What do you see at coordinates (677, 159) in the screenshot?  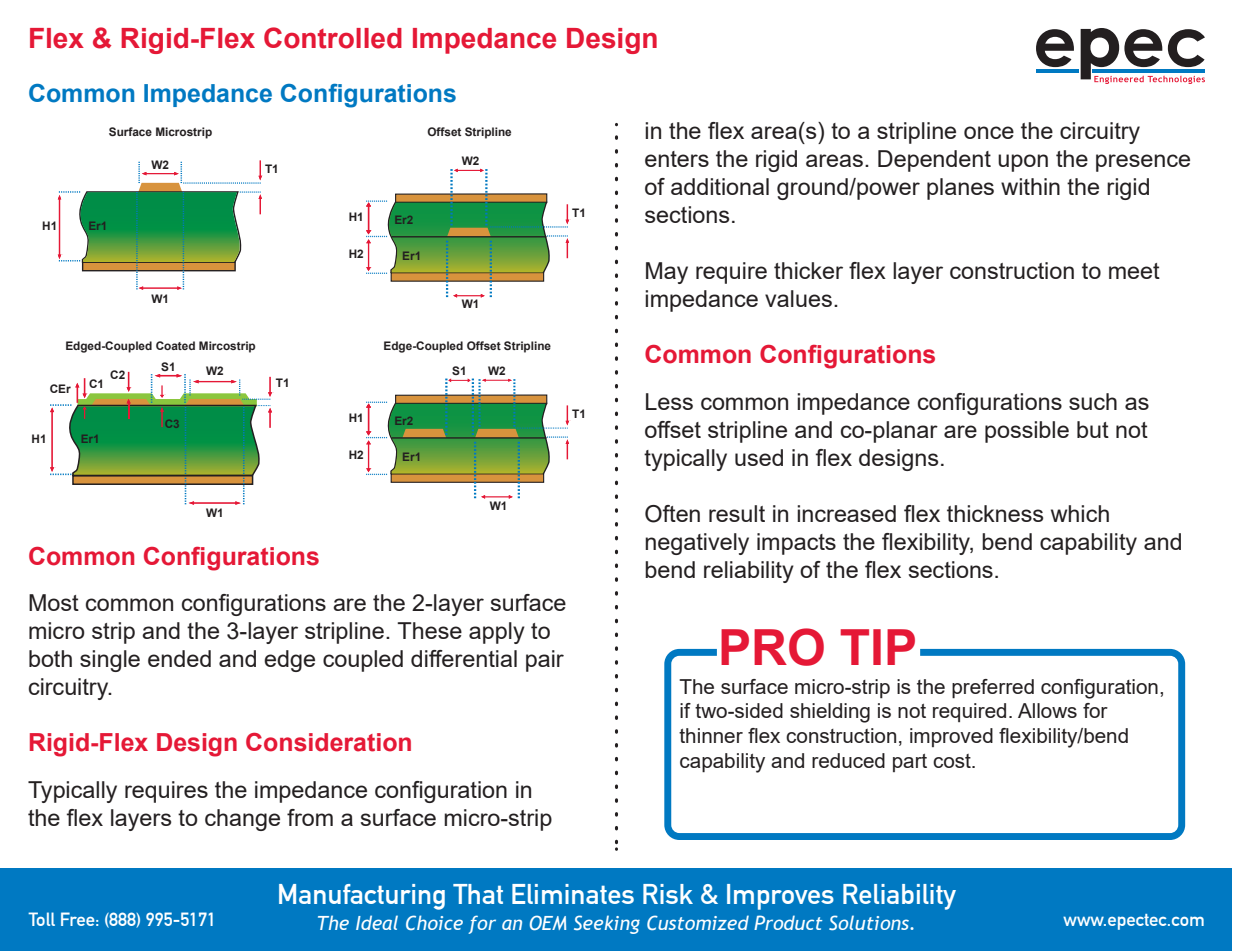 I see `enters` at bounding box center [677, 159].
